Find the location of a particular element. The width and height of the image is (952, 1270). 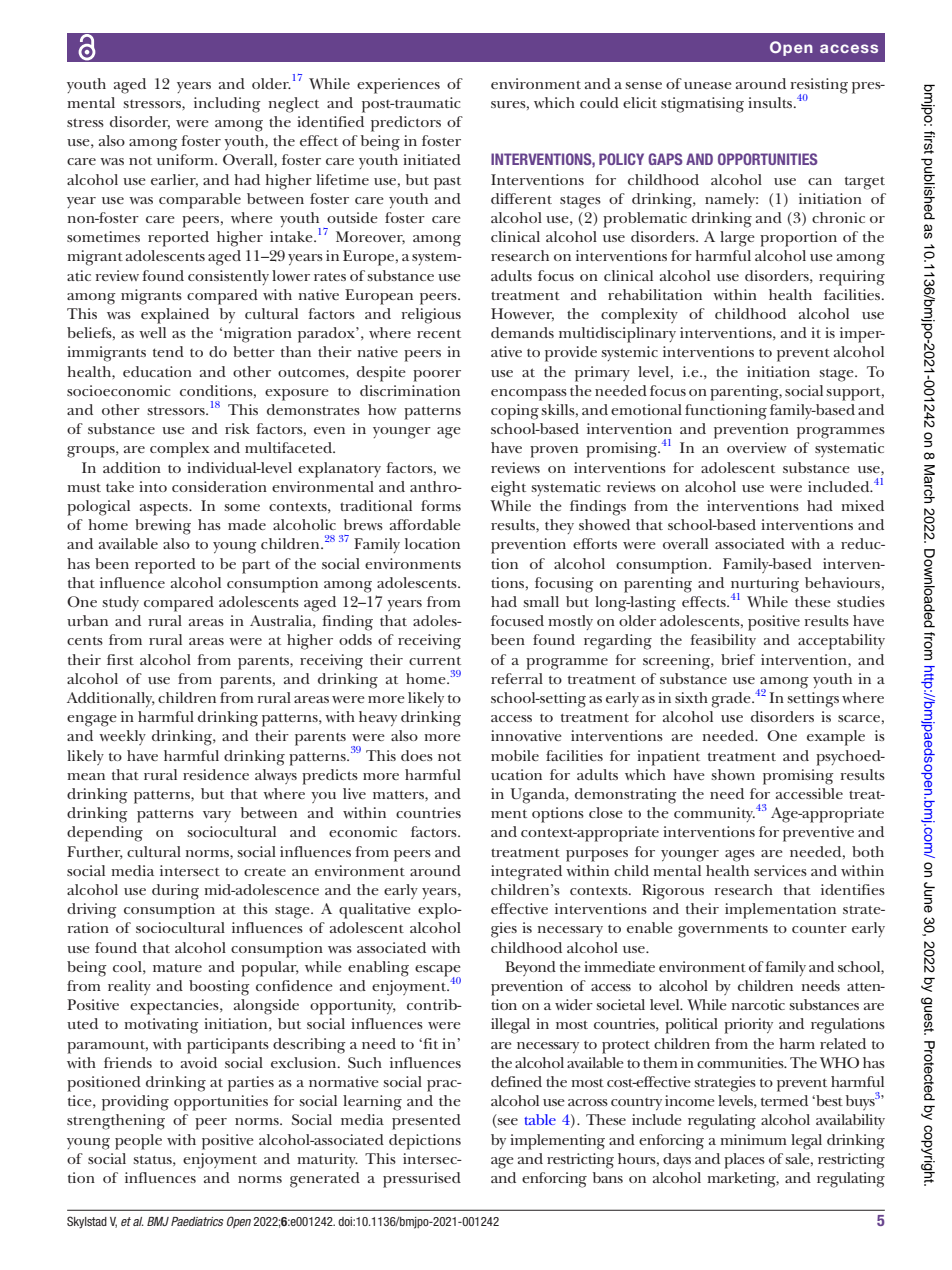

brief is located at coordinates (738, 659).
